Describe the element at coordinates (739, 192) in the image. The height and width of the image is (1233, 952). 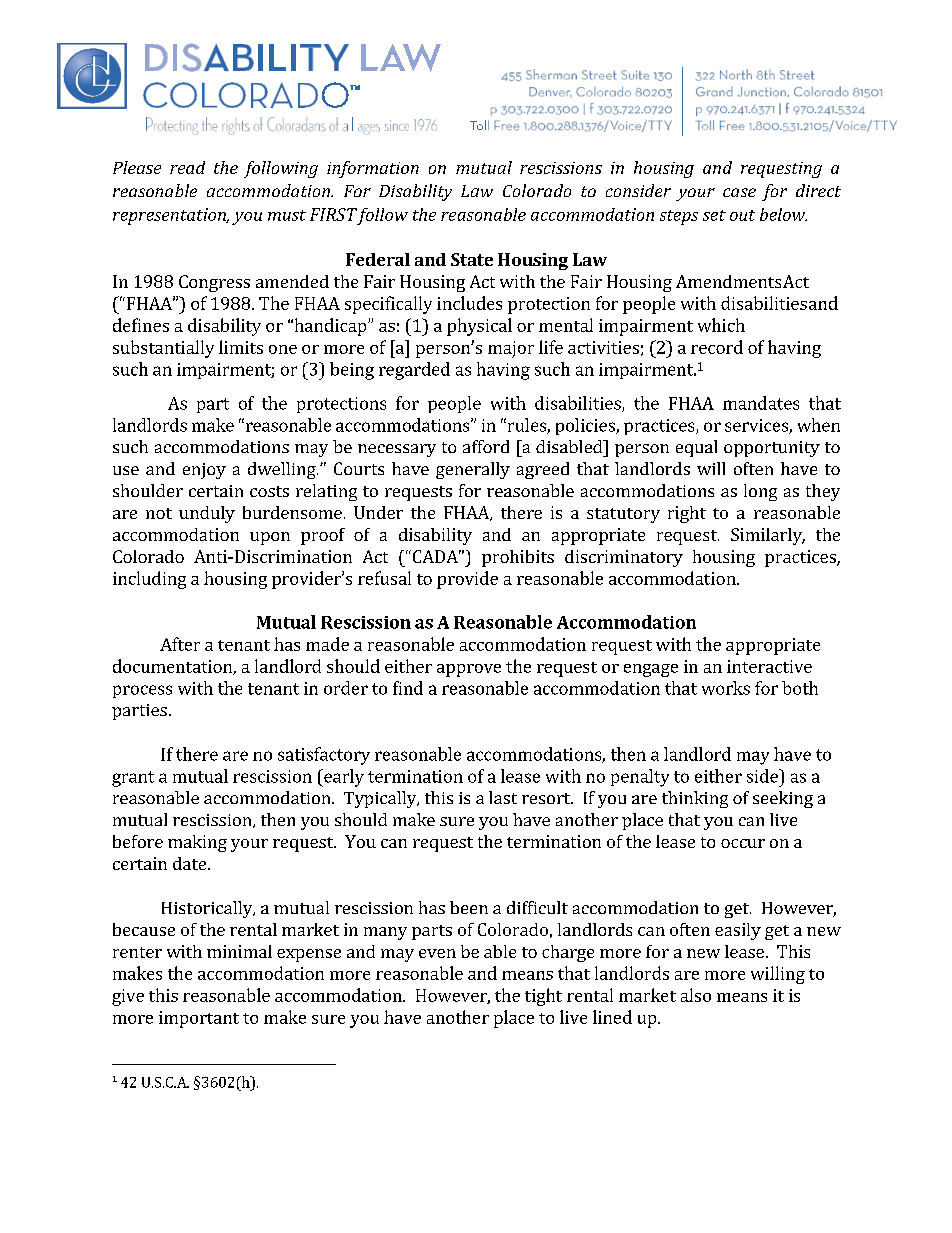
I see `case` at that location.
